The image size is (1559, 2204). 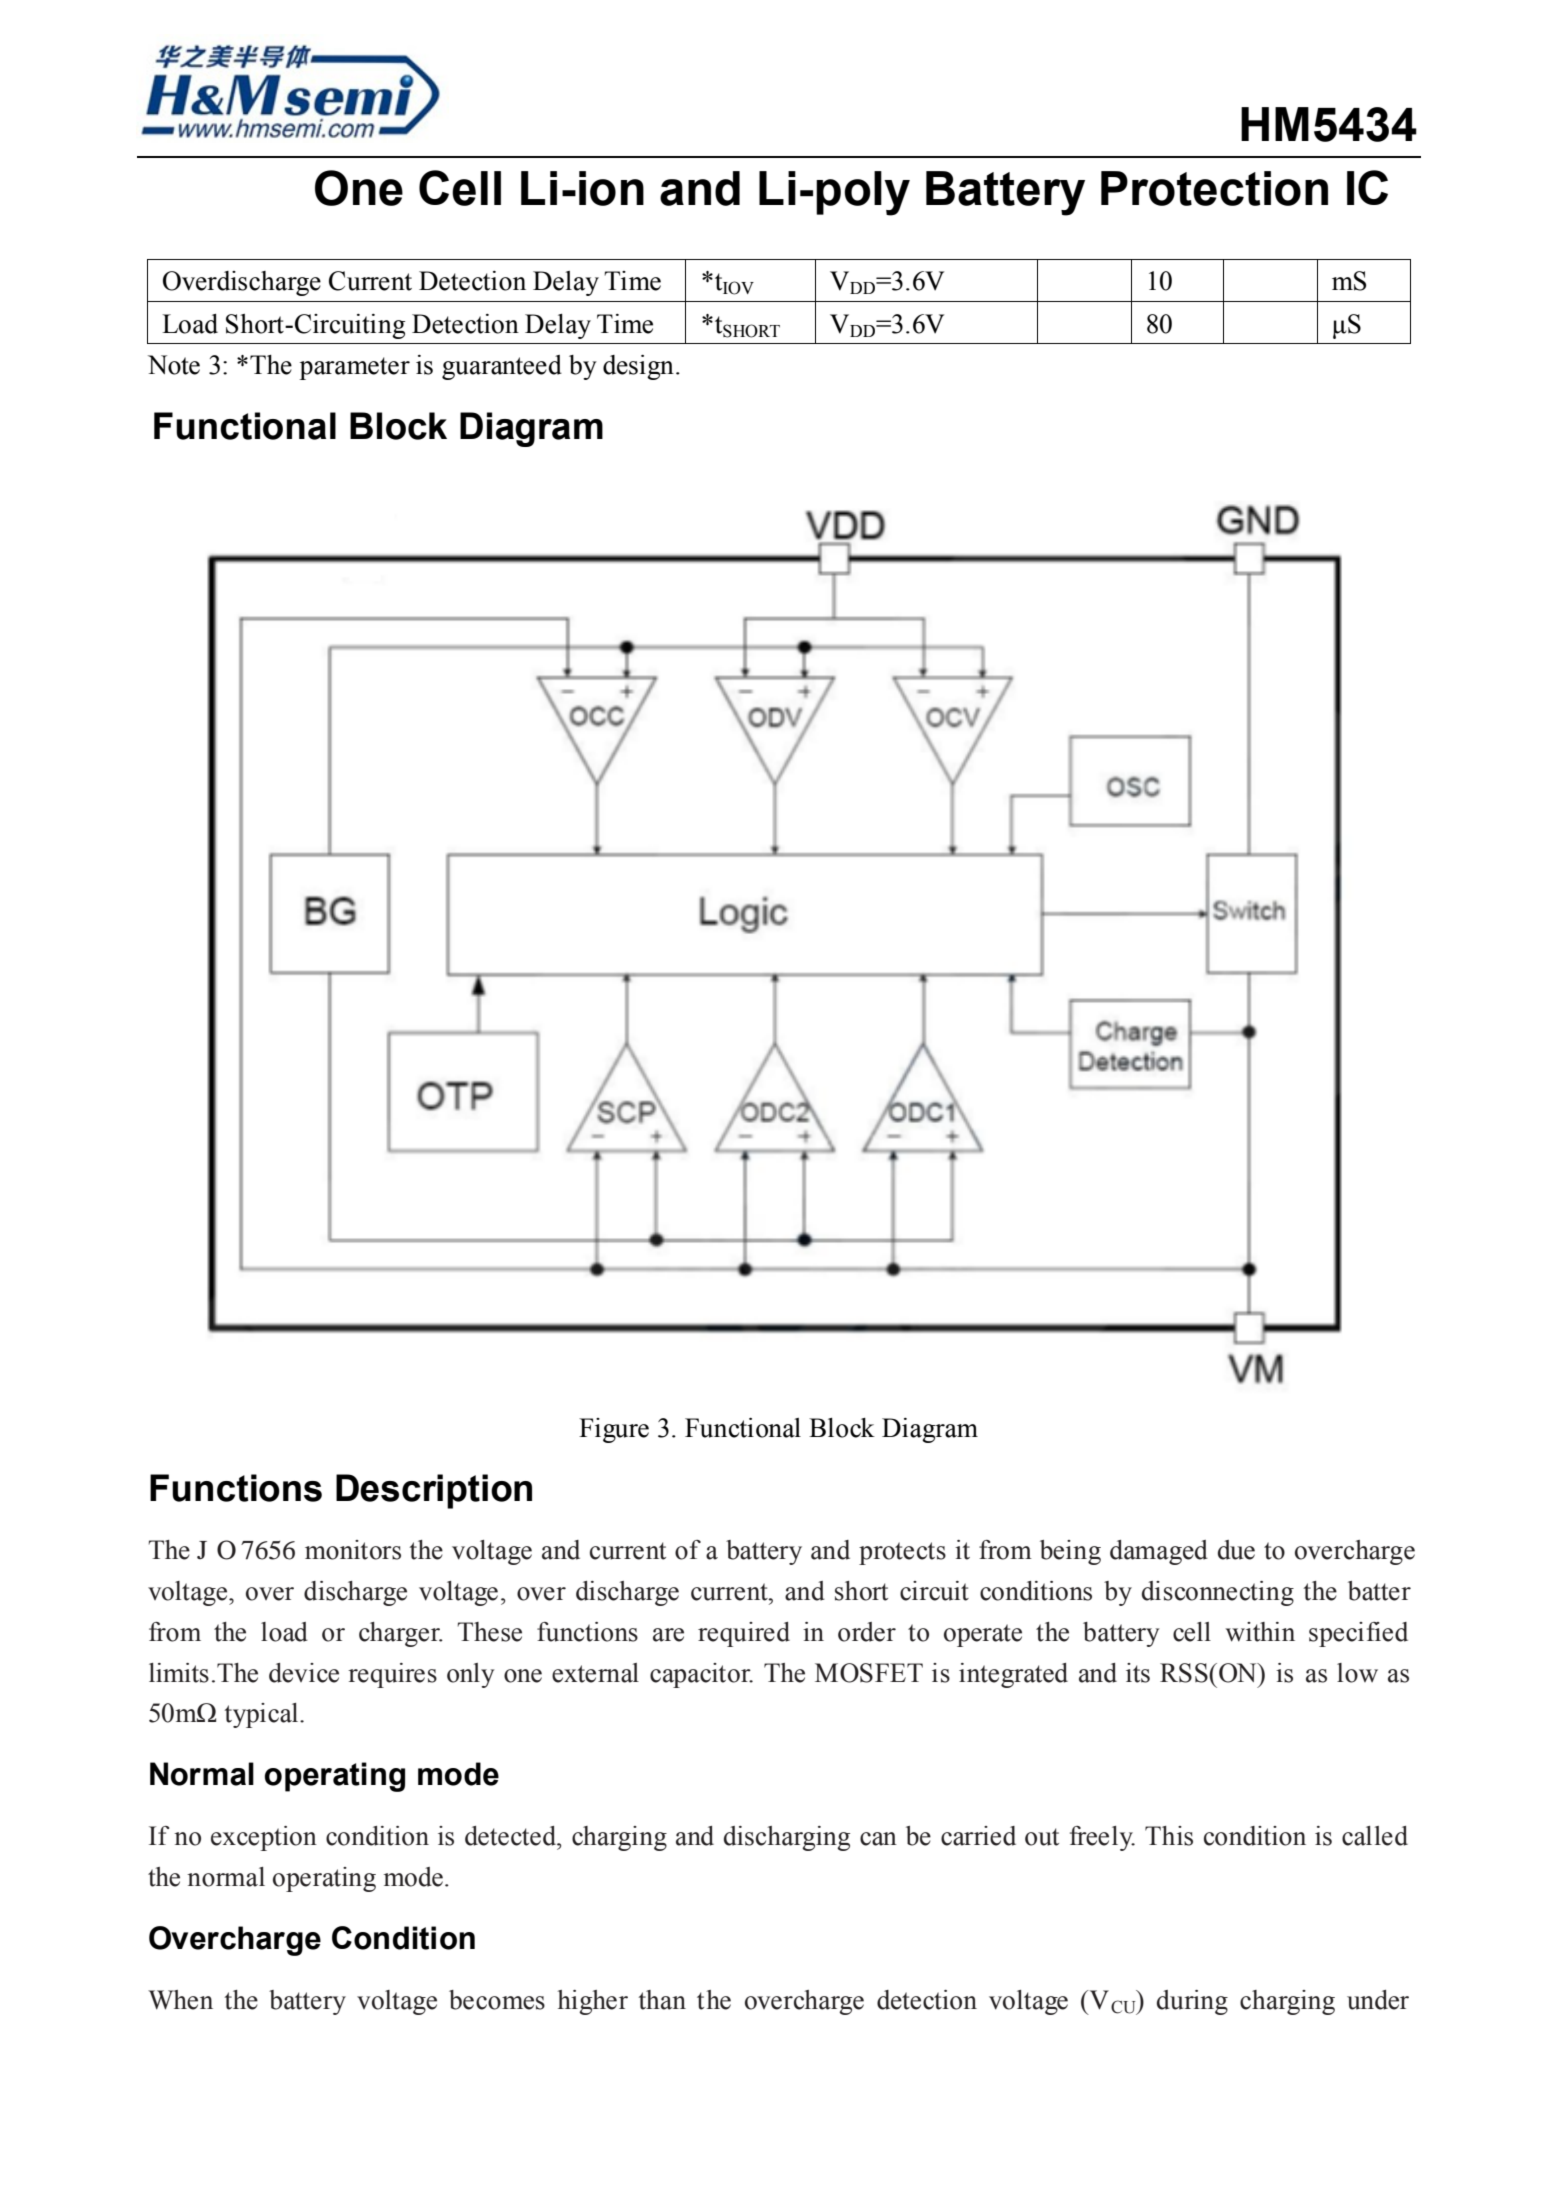 I want to click on design, so click(x=638, y=367).
